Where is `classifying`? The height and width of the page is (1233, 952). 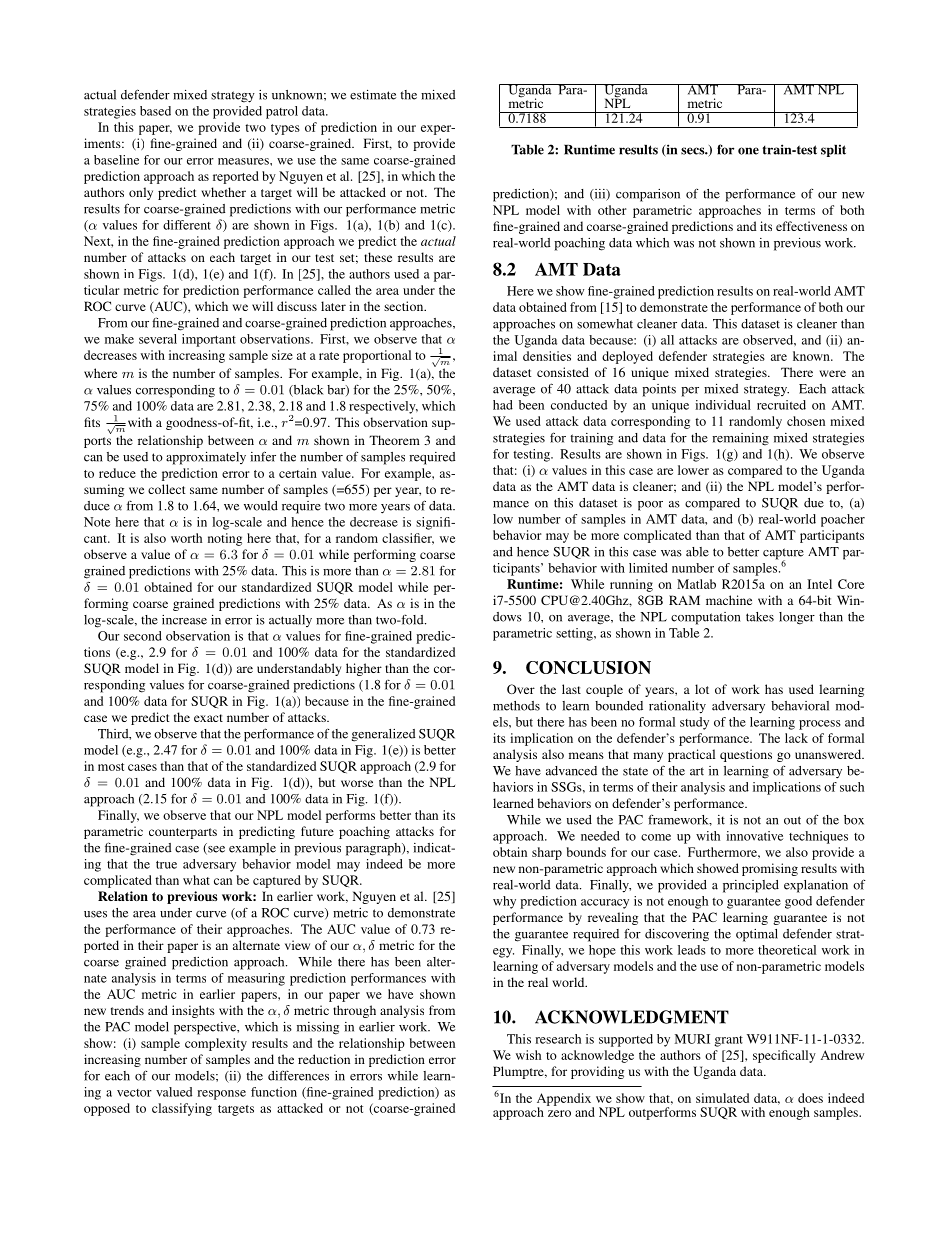 classifying is located at coordinates (182, 1109).
